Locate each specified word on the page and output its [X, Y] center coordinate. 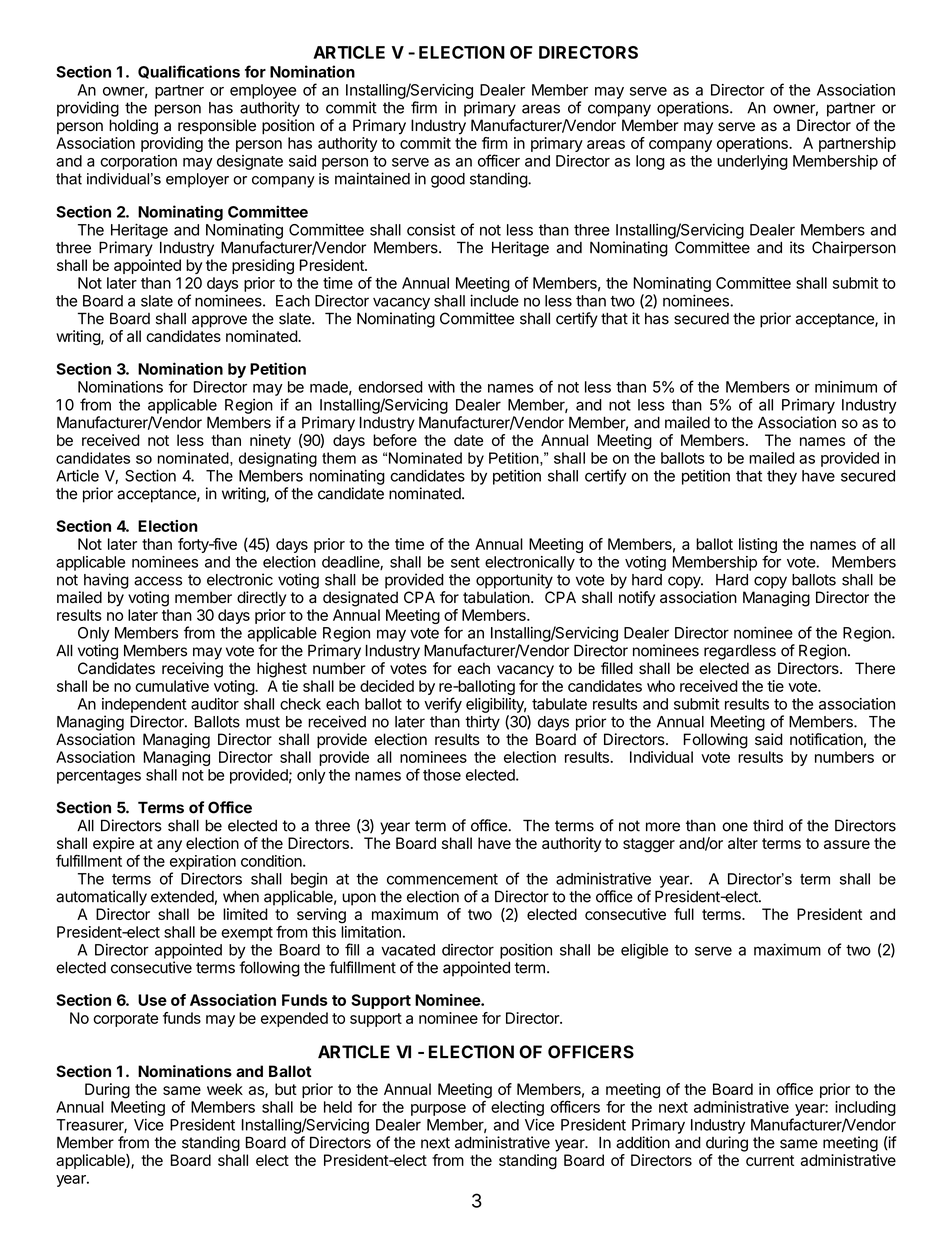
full [684, 914]
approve [219, 321]
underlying [752, 162]
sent [465, 562]
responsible [217, 126]
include [494, 300]
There [875, 668]
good [448, 180]
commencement [442, 879]
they [782, 477]
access [158, 581]
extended [182, 897]
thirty [482, 723]
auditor [215, 704]
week [225, 1089]
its [797, 247]
